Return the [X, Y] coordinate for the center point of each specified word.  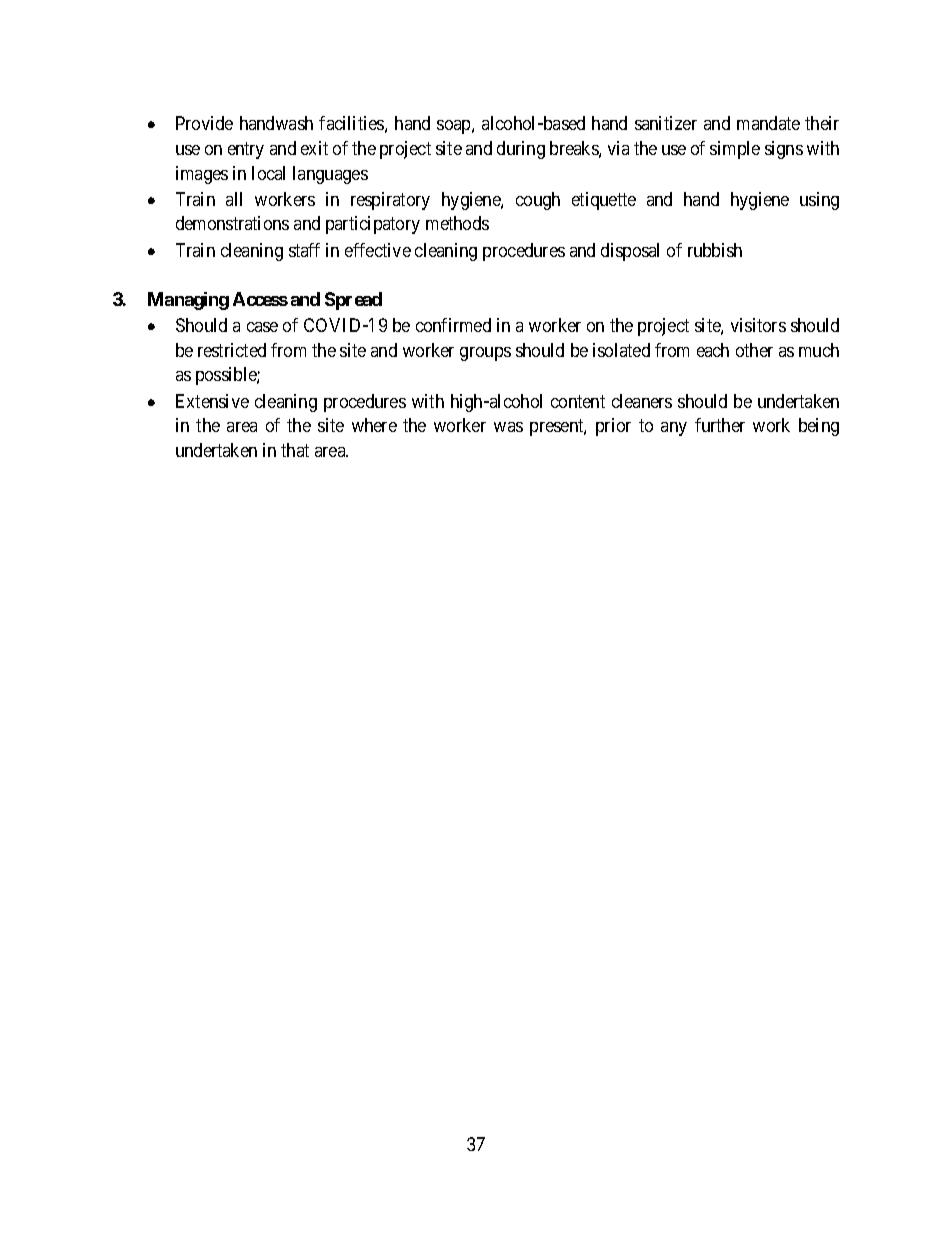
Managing [188, 301]
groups [485, 354]
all [234, 199]
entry [246, 150]
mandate [768, 123]
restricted [232, 350]
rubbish [715, 250]
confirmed [453, 325]
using [819, 201]
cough [538, 201]
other [754, 350]
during [521, 150]
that [295, 450]
